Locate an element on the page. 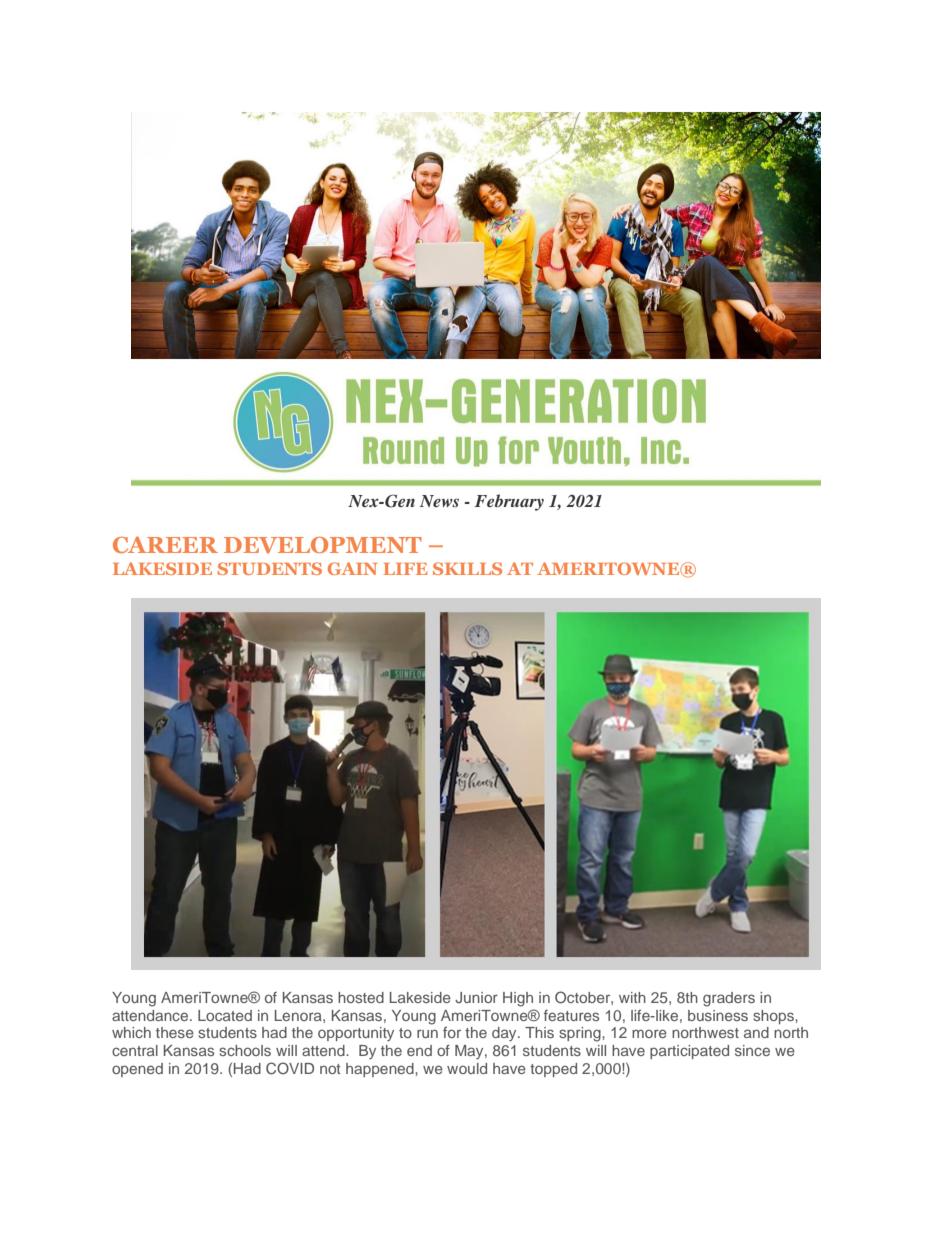  Junior is located at coordinates (476, 997).
